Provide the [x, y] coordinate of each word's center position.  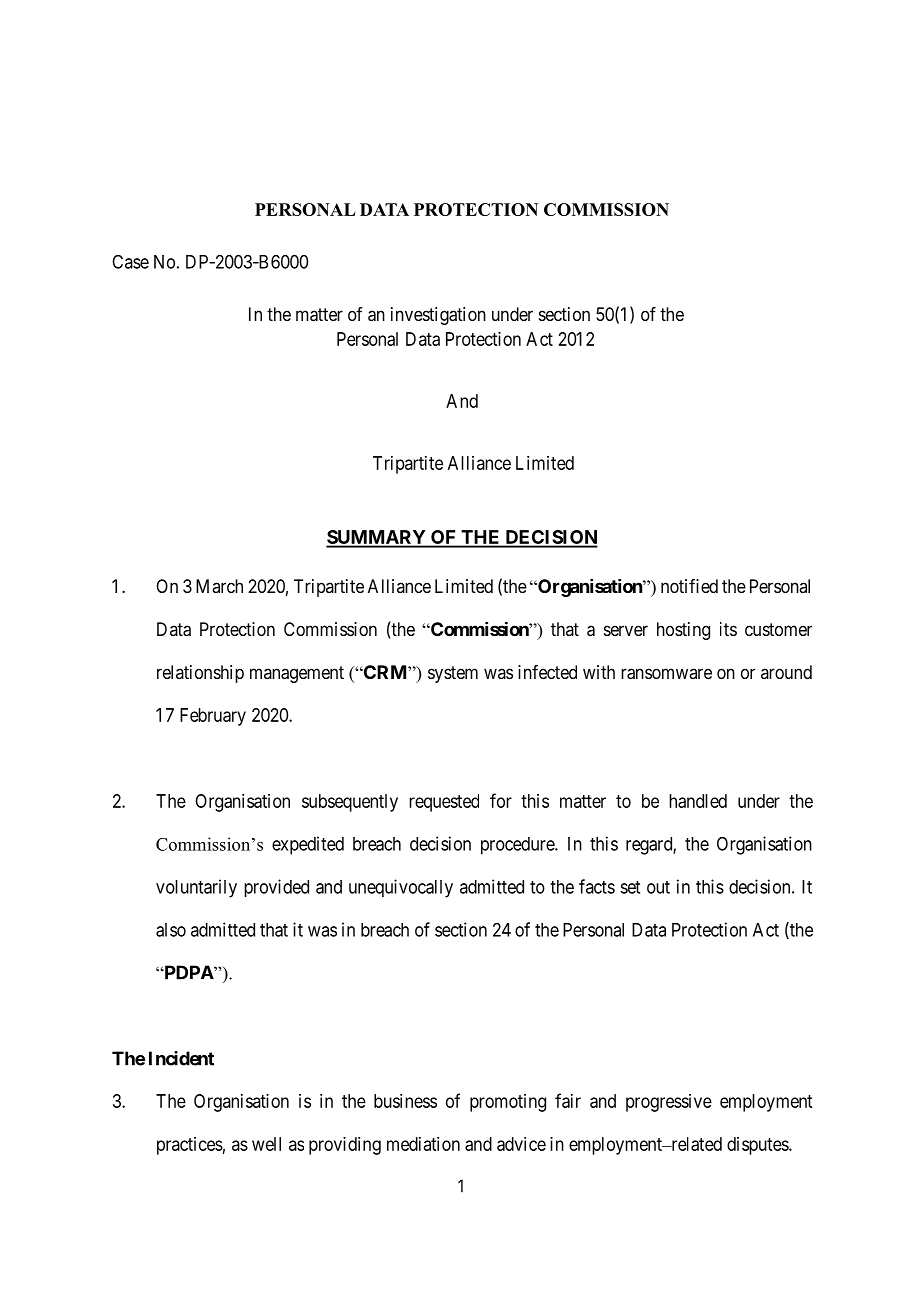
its [728, 629]
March [219, 586]
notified [689, 586]
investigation [438, 316]
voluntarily [196, 888]
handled [698, 801]
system [453, 674]
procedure [518, 846]
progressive [669, 1103]
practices [190, 1146]
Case [130, 262]
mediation [423, 1144]
